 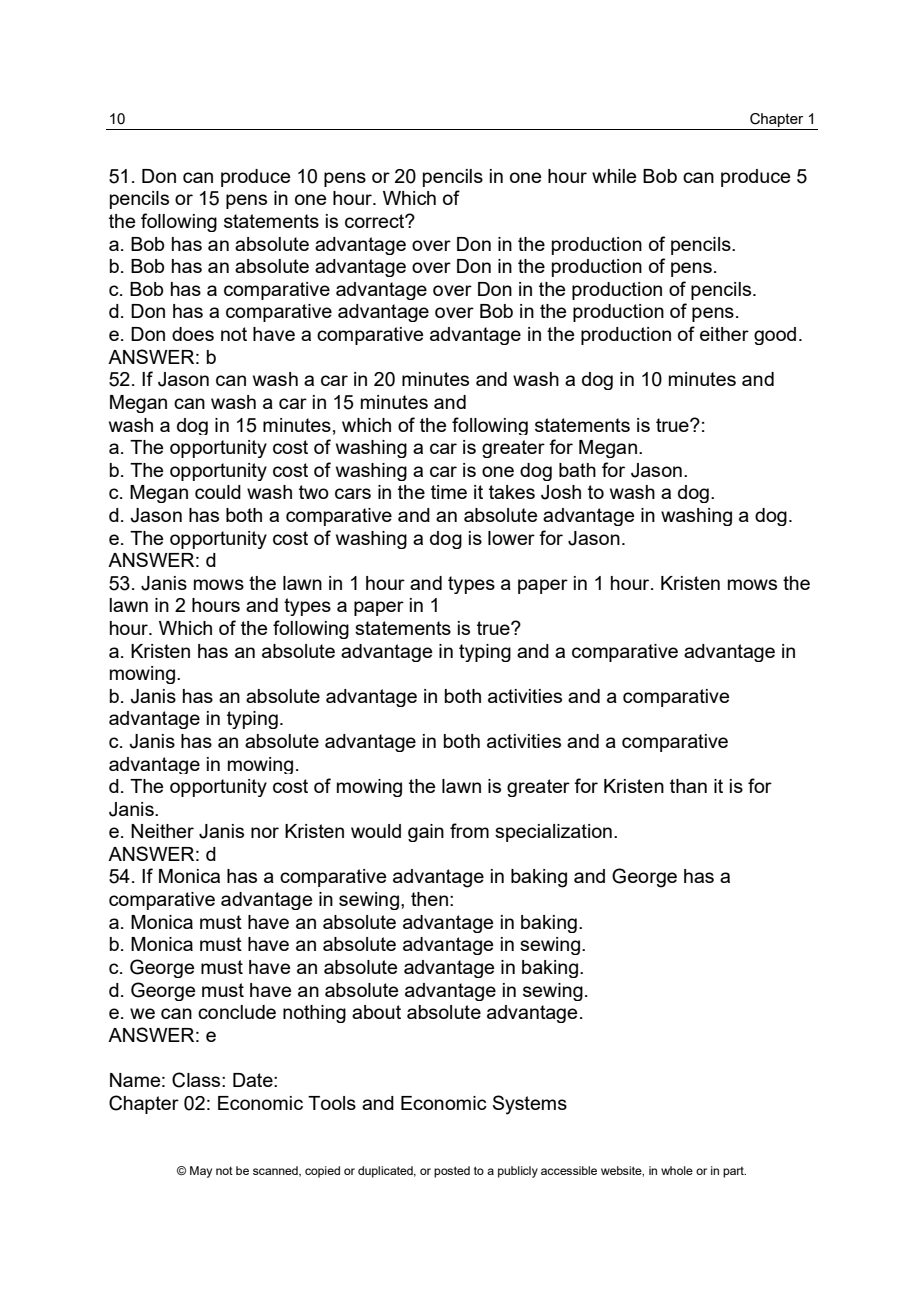 I want to click on good, so click(x=775, y=336).
